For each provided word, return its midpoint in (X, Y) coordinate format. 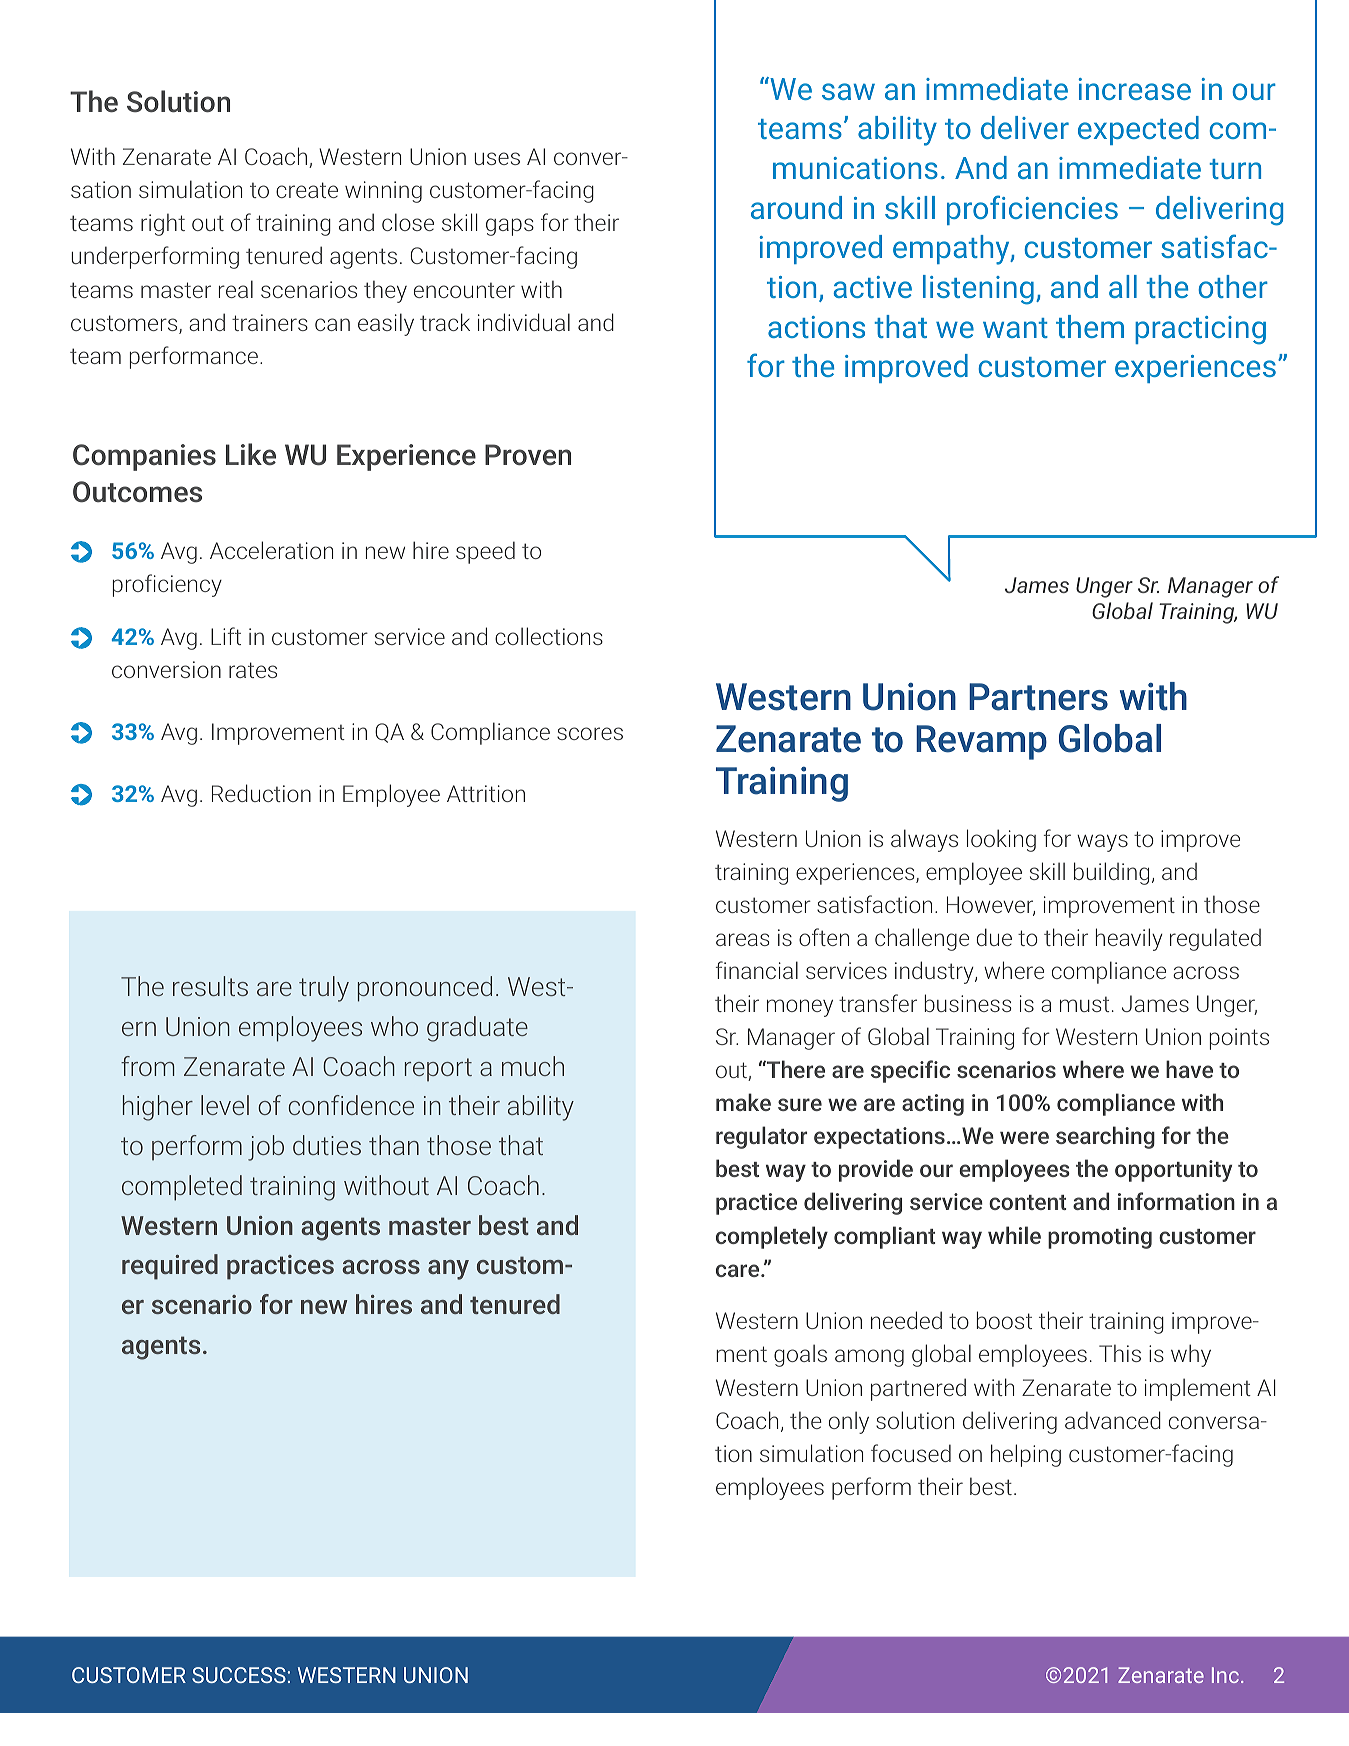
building (1111, 873)
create (307, 190)
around (796, 207)
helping (1026, 1455)
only (849, 1422)
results (210, 986)
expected (1138, 130)
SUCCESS (239, 1675)
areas (743, 939)
